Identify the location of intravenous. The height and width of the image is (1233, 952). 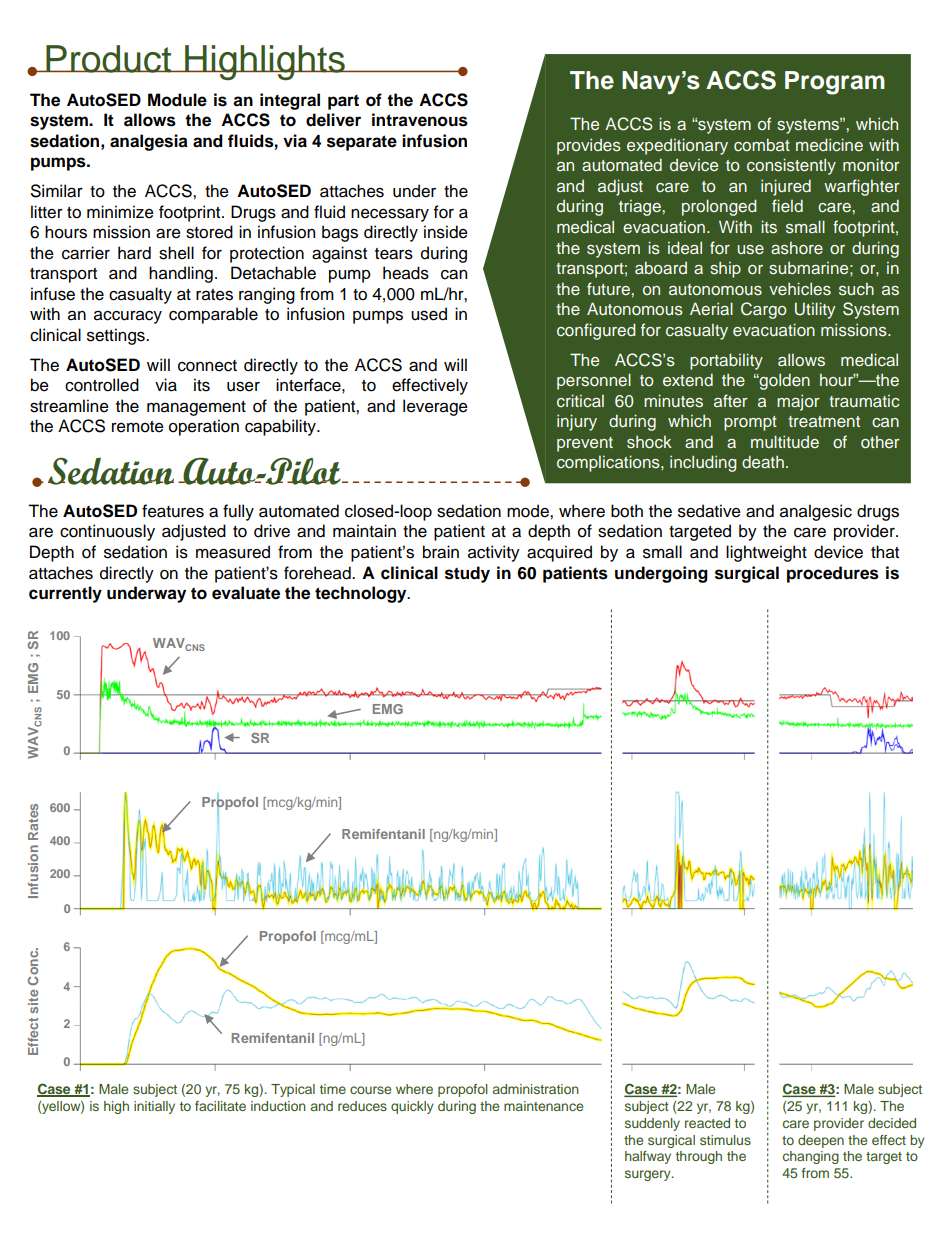
(420, 120).
